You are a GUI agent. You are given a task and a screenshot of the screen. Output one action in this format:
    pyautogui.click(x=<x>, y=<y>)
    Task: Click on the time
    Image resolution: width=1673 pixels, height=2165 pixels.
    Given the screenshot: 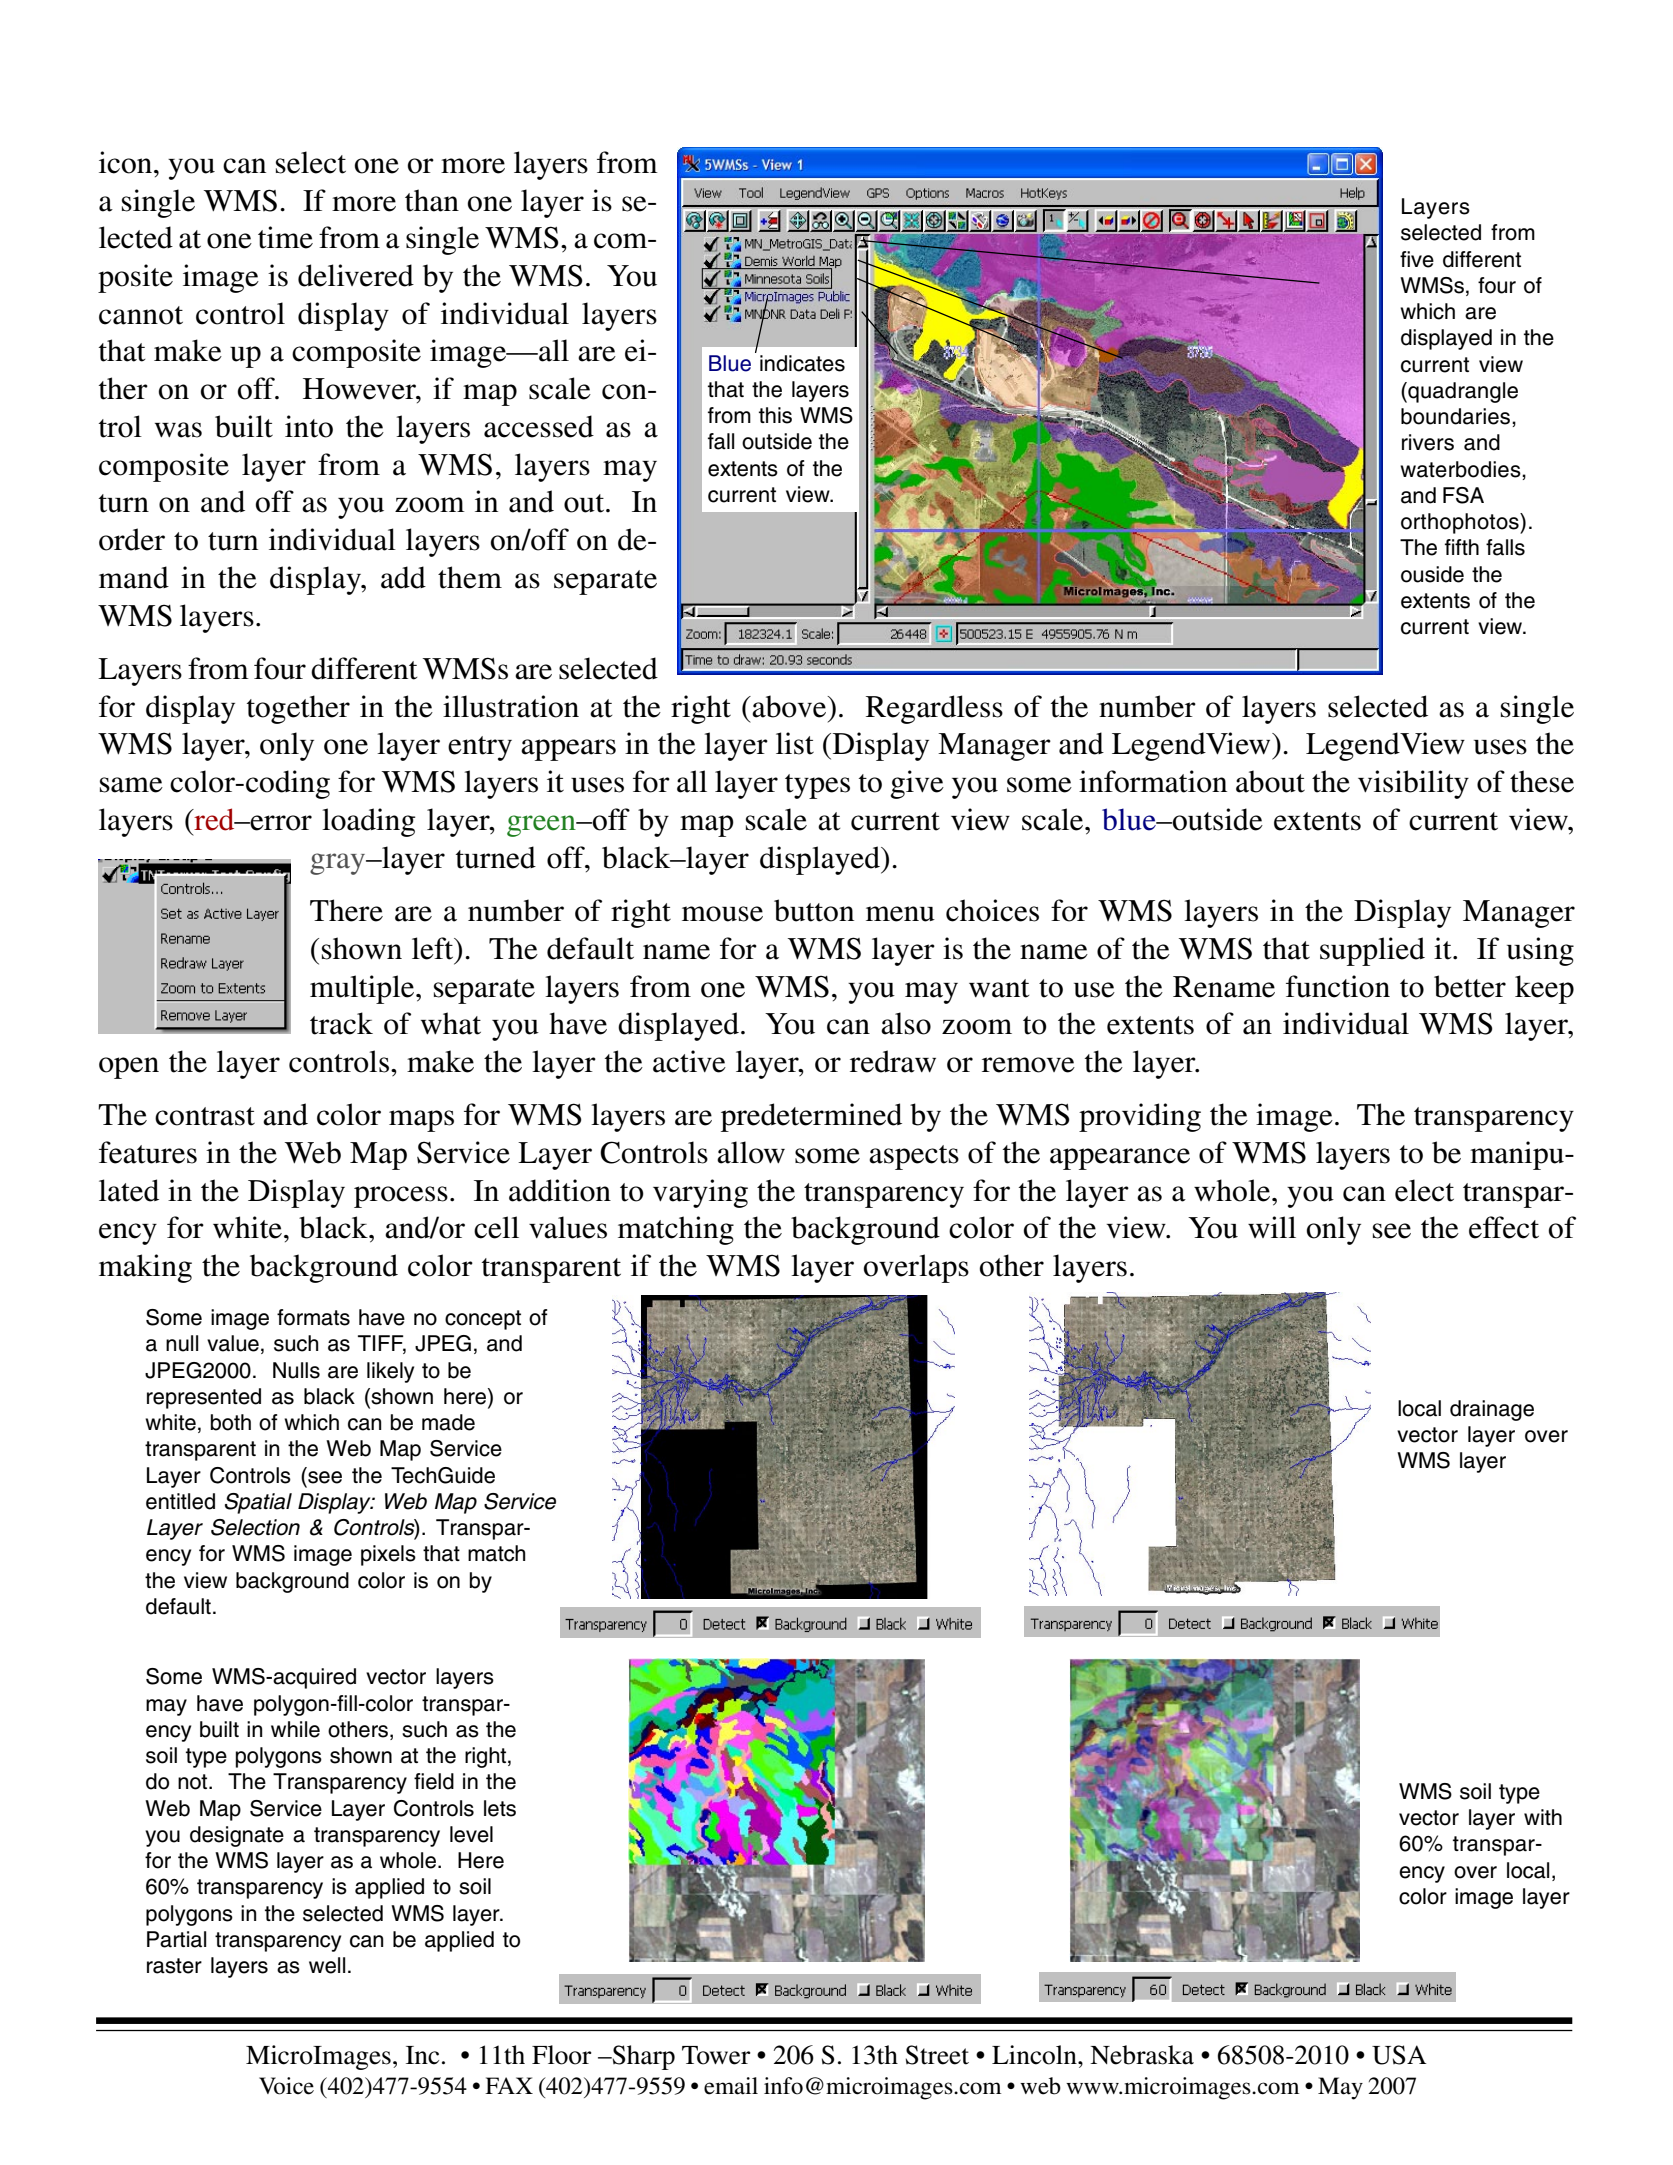 What is the action you would take?
    pyautogui.click(x=285, y=237)
